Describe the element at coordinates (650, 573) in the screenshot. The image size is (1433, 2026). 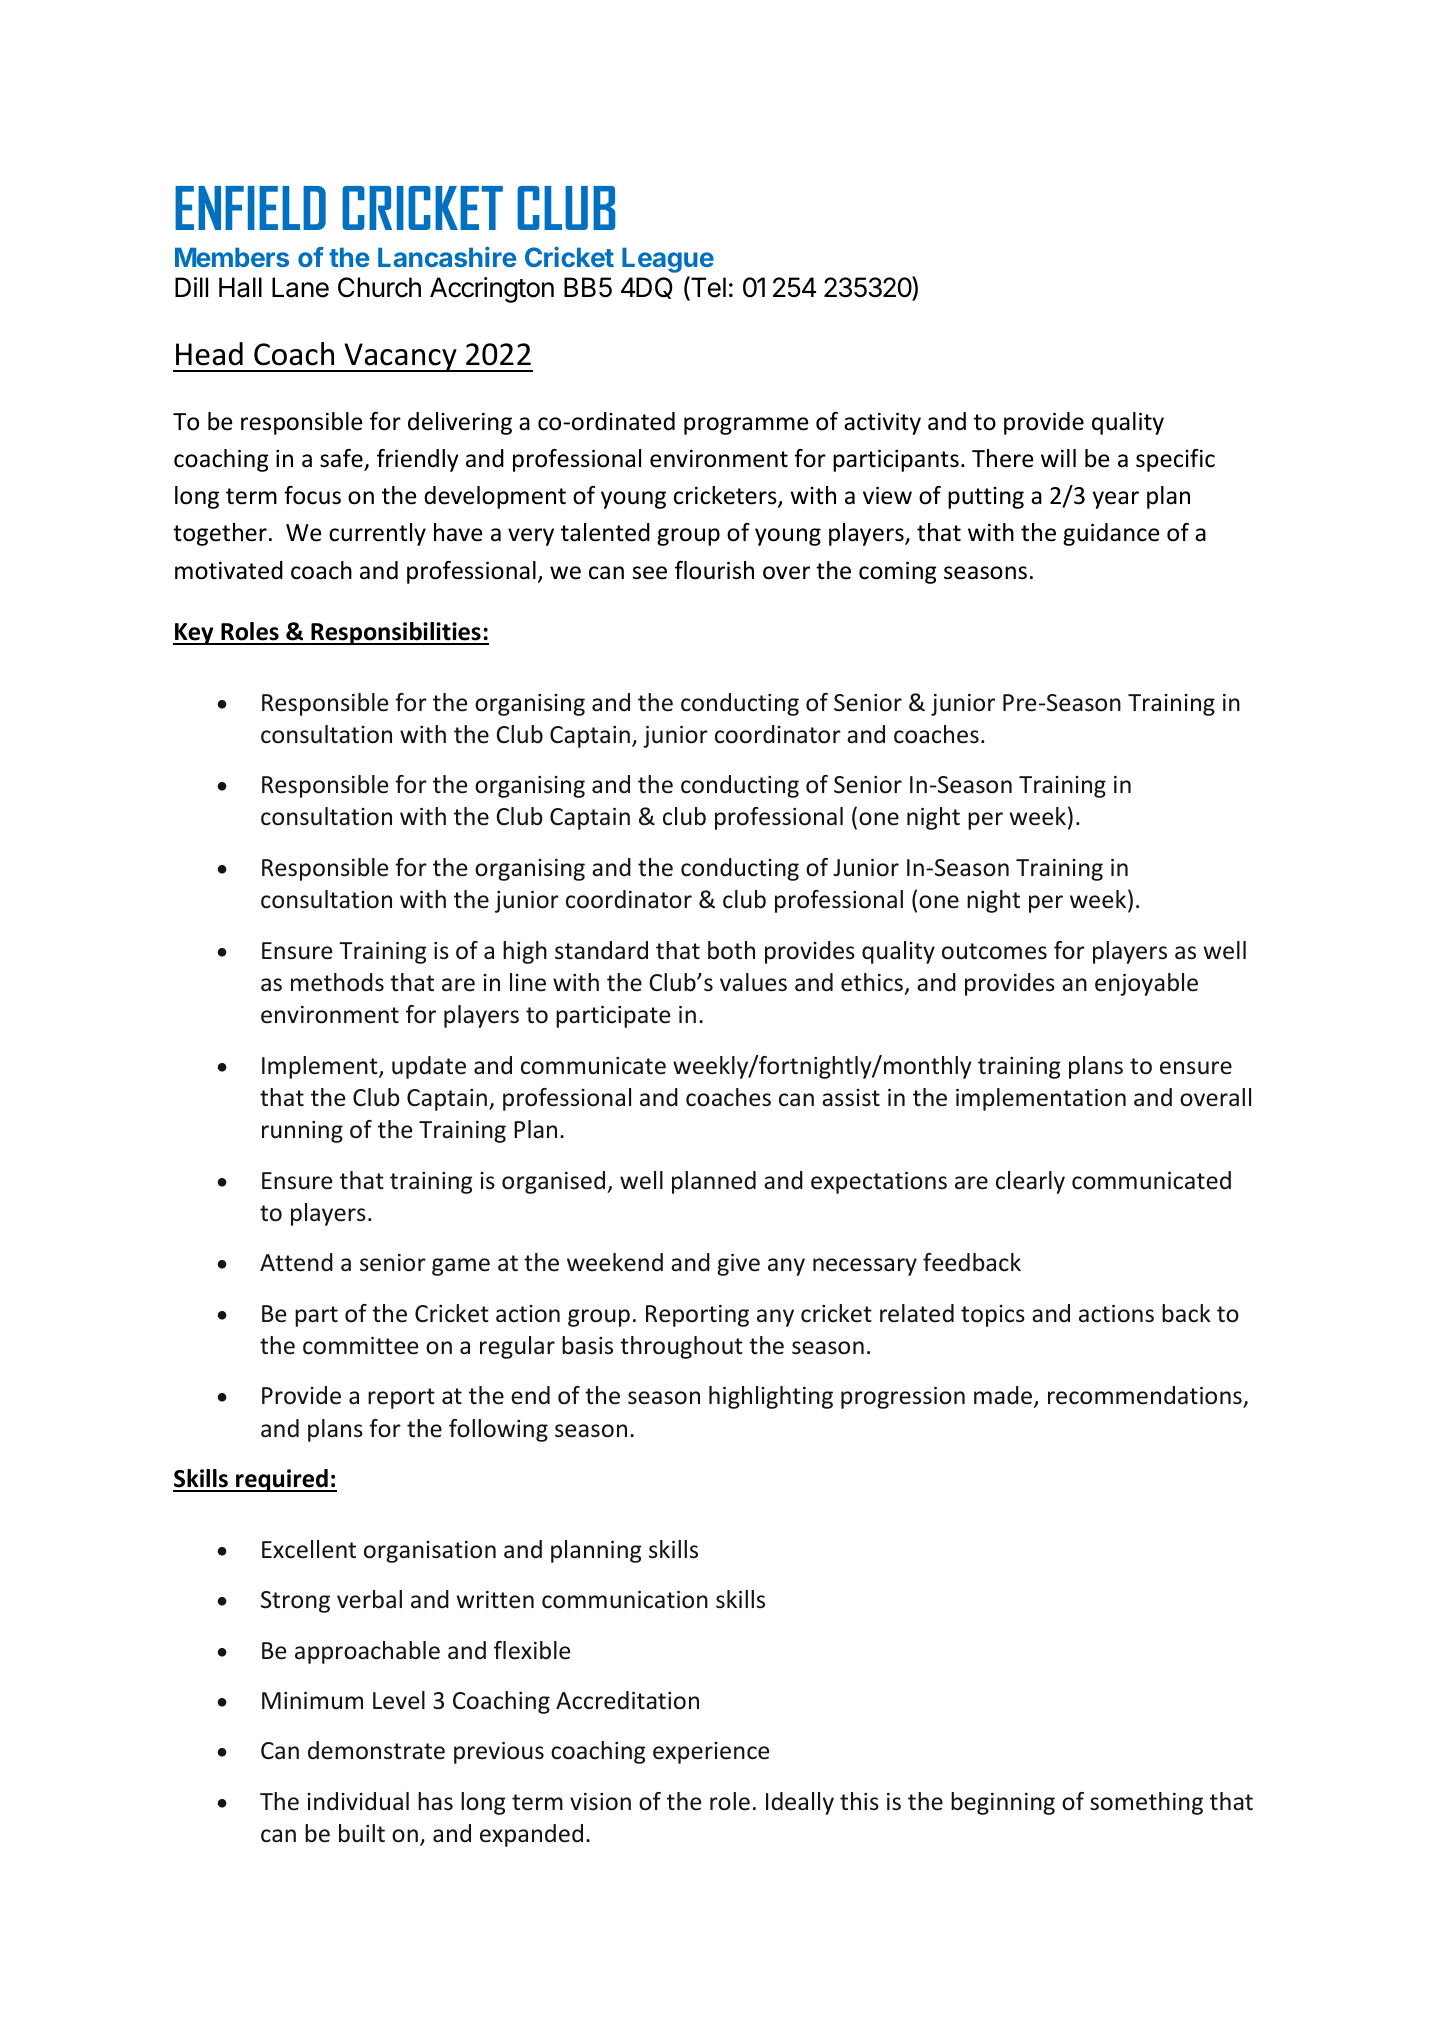
I see `see` at that location.
